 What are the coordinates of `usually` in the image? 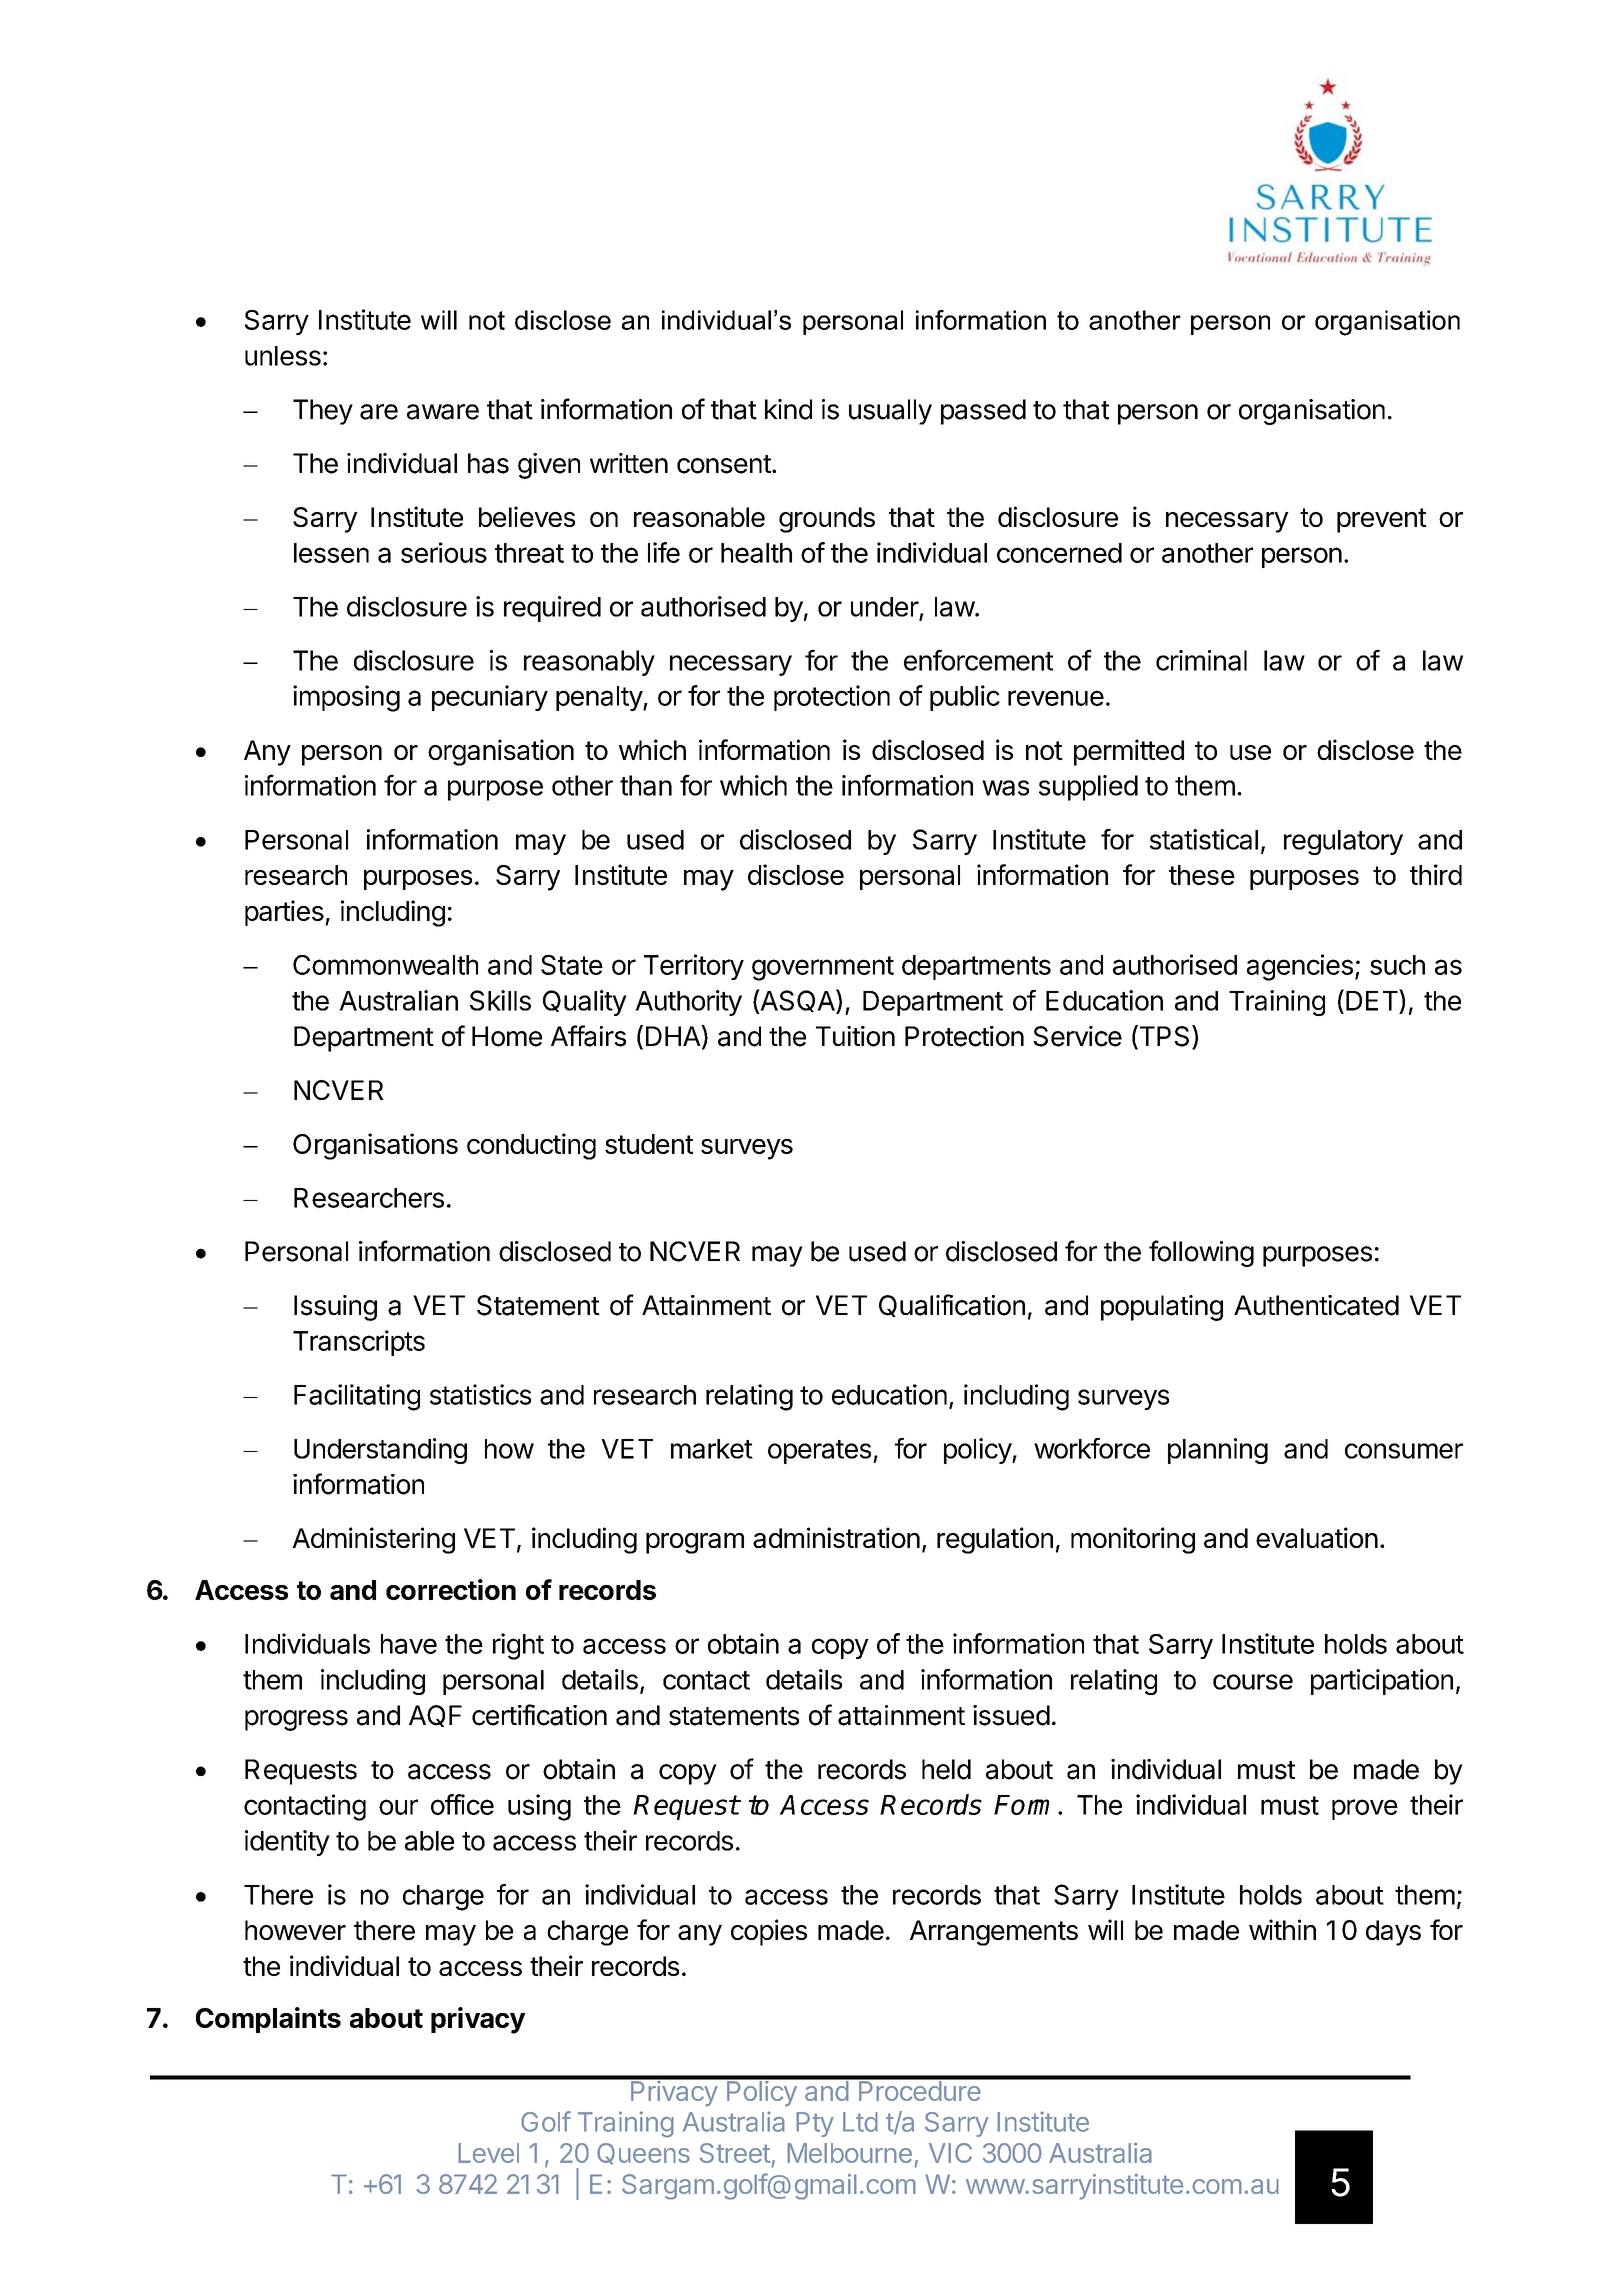 It's located at (890, 412).
